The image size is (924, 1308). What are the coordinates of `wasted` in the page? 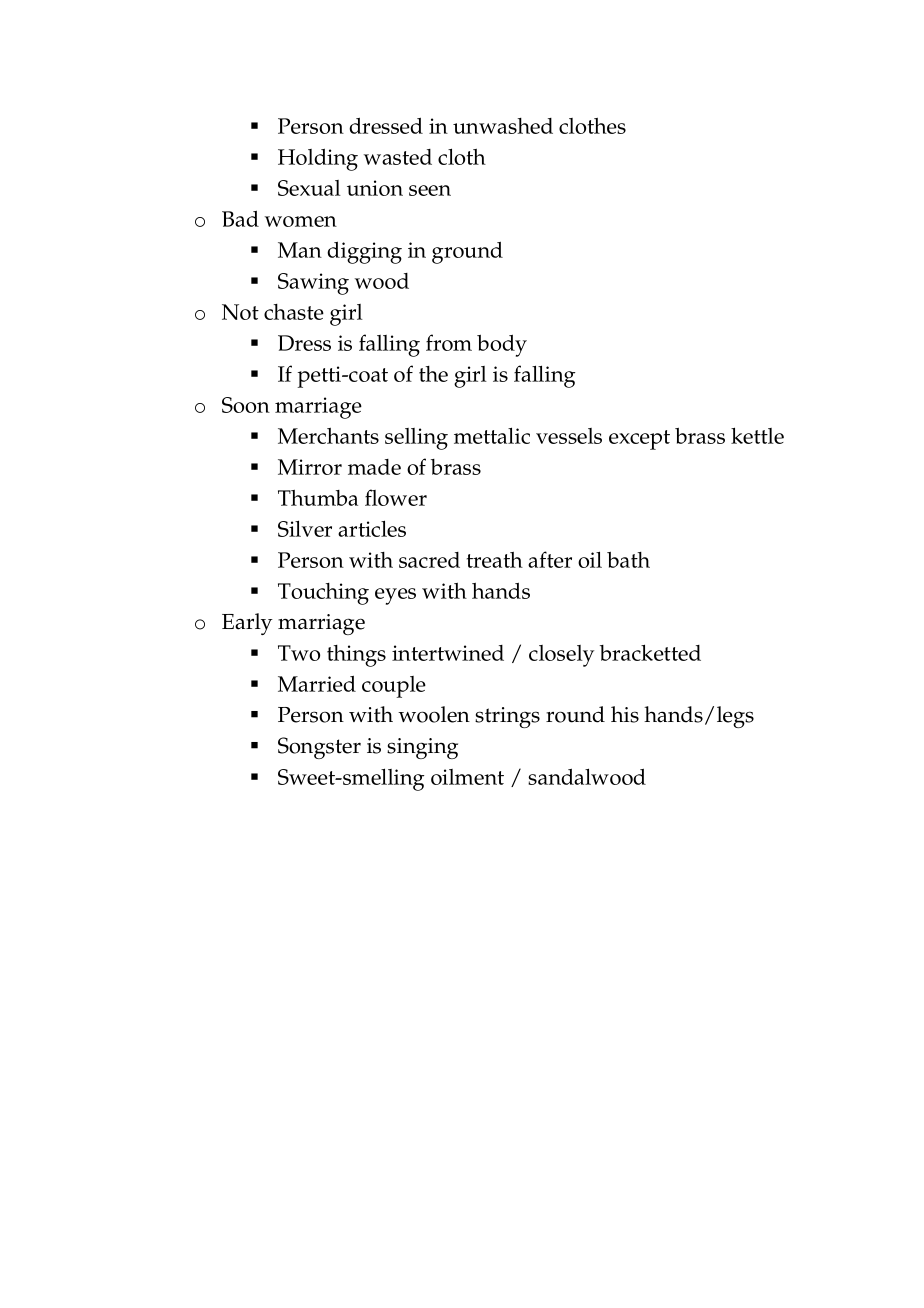 It's located at (398, 157).
